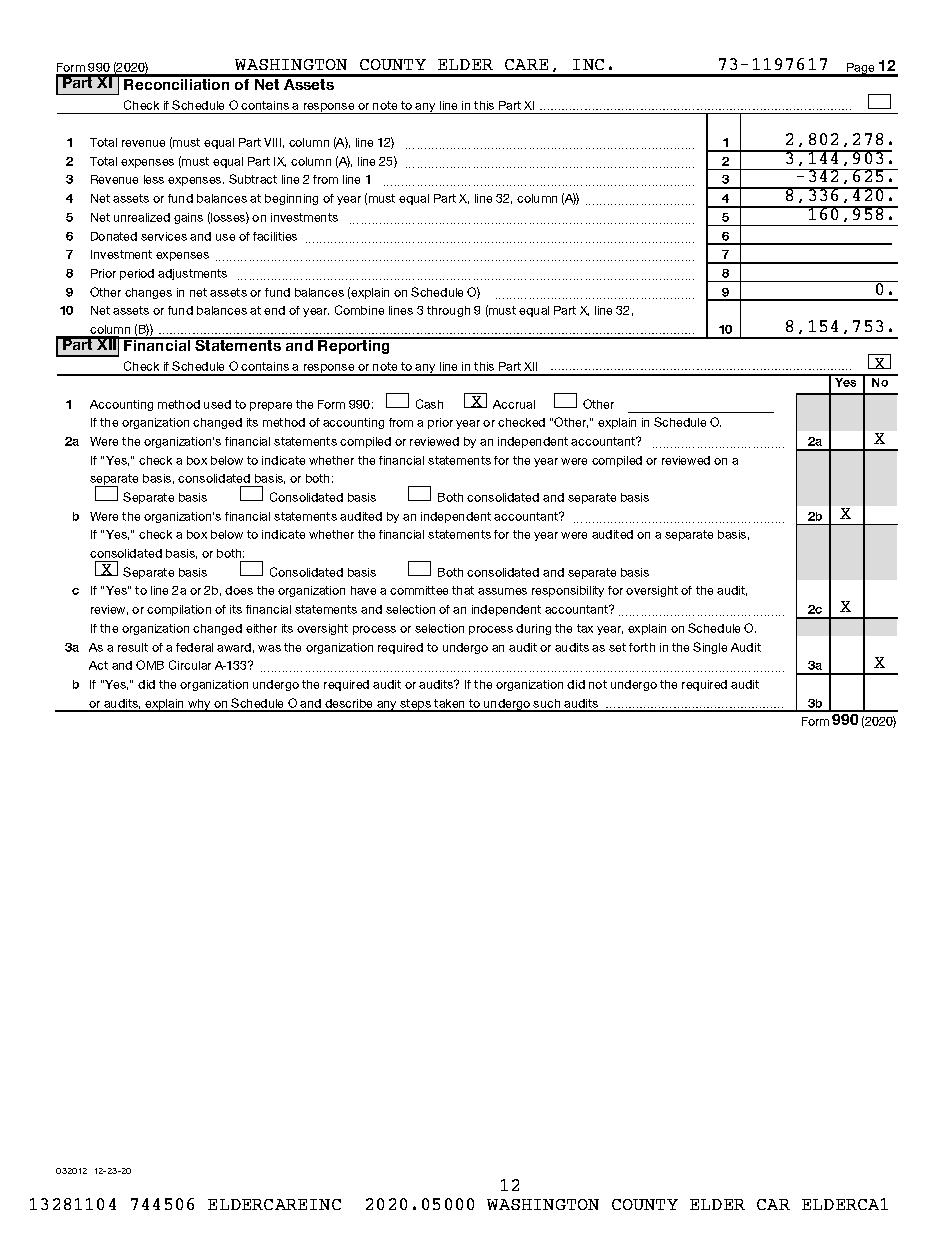  What do you see at coordinates (514, 404) in the document?
I see `Accrual` at bounding box center [514, 404].
